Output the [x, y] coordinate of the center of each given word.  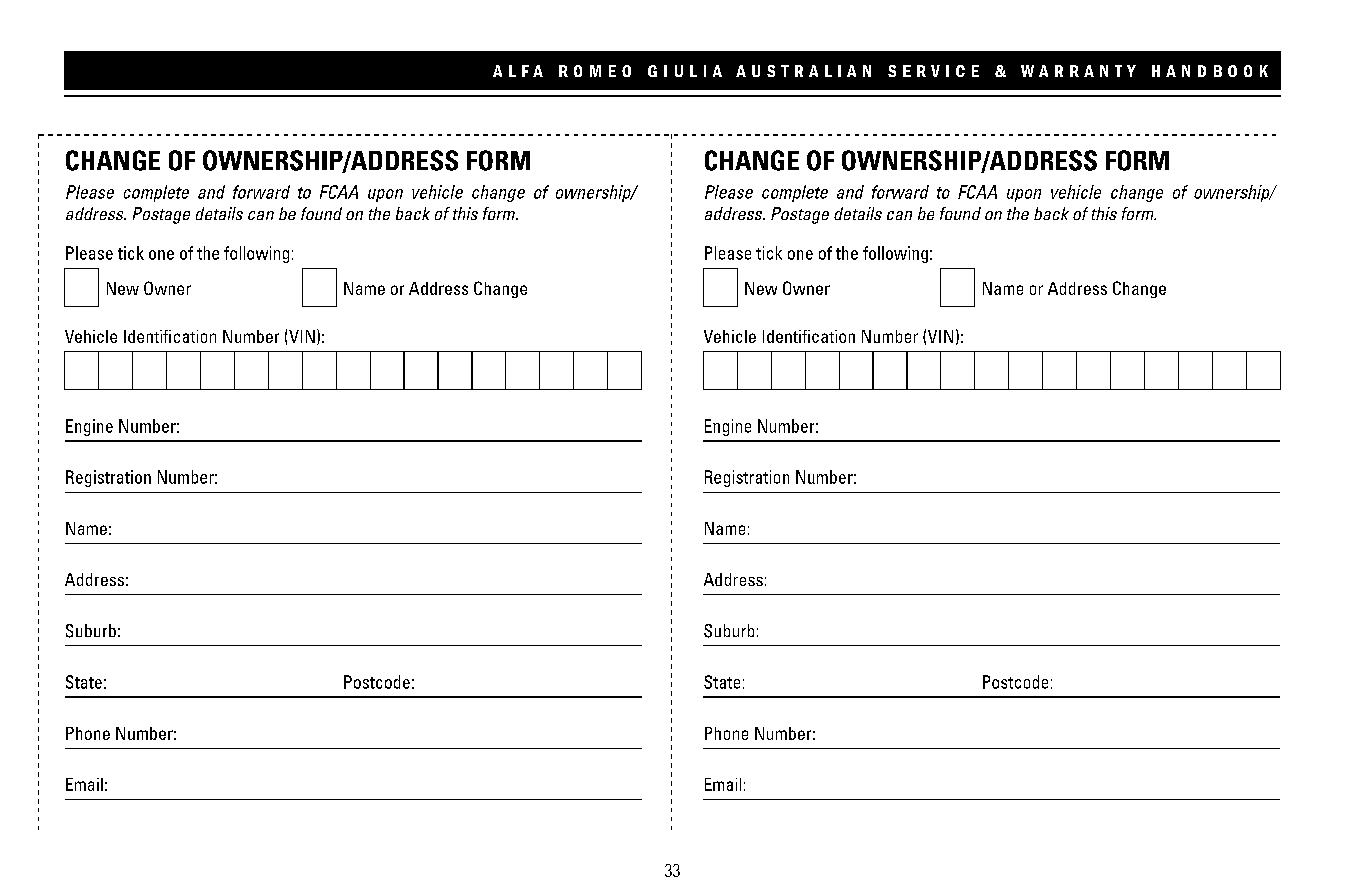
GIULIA [685, 71]
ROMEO [595, 71]
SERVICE [933, 71]
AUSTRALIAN [803, 71]
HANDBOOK [1210, 71]
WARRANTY [1078, 71]
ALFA [518, 71]
